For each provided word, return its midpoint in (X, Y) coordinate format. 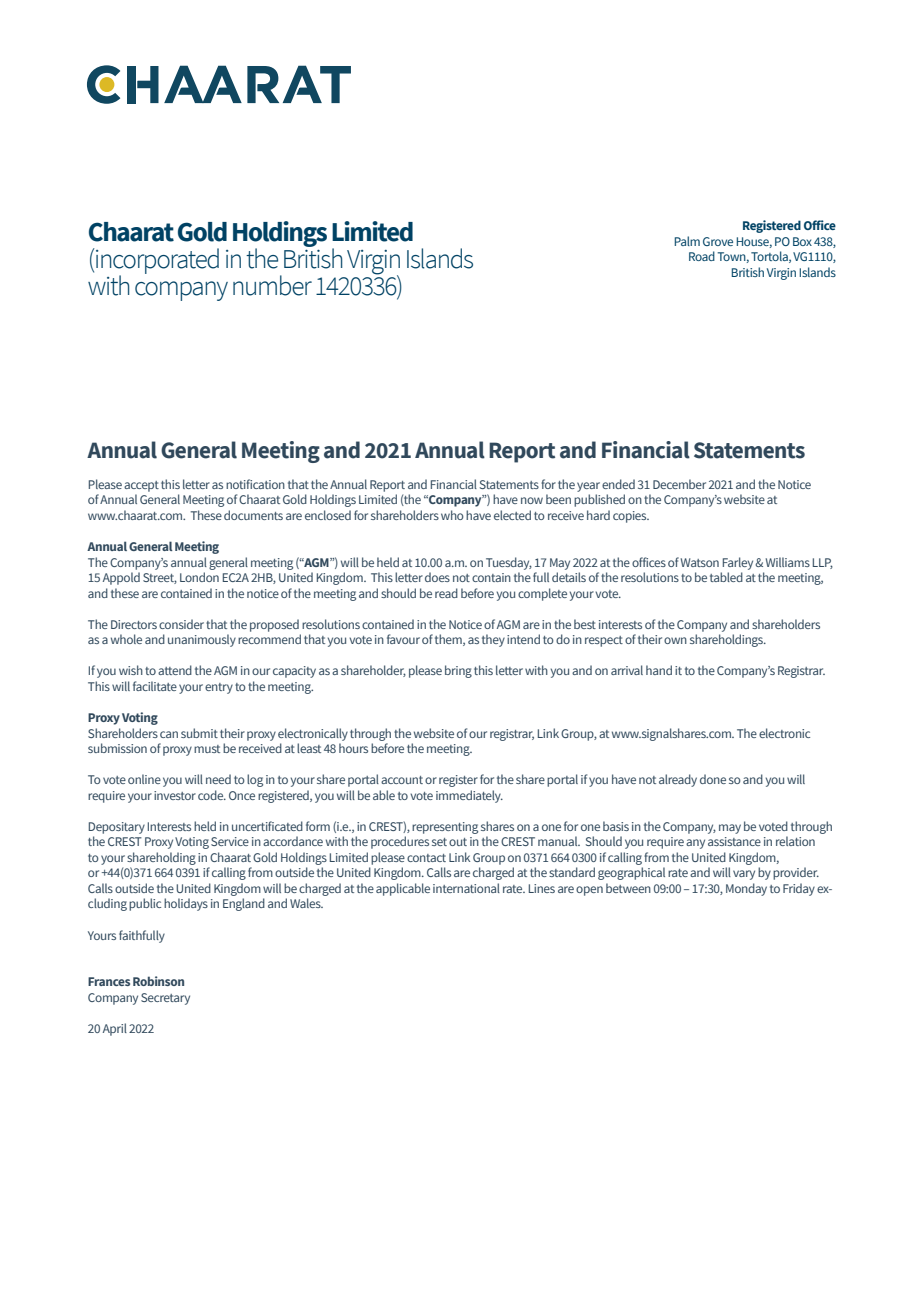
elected (512, 515)
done (713, 779)
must (207, 749)
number (272, 285)
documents (253, 515)
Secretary (165, 999)
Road (702, 256)
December (679, 484)
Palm (687, 241)
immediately (469, 796)
